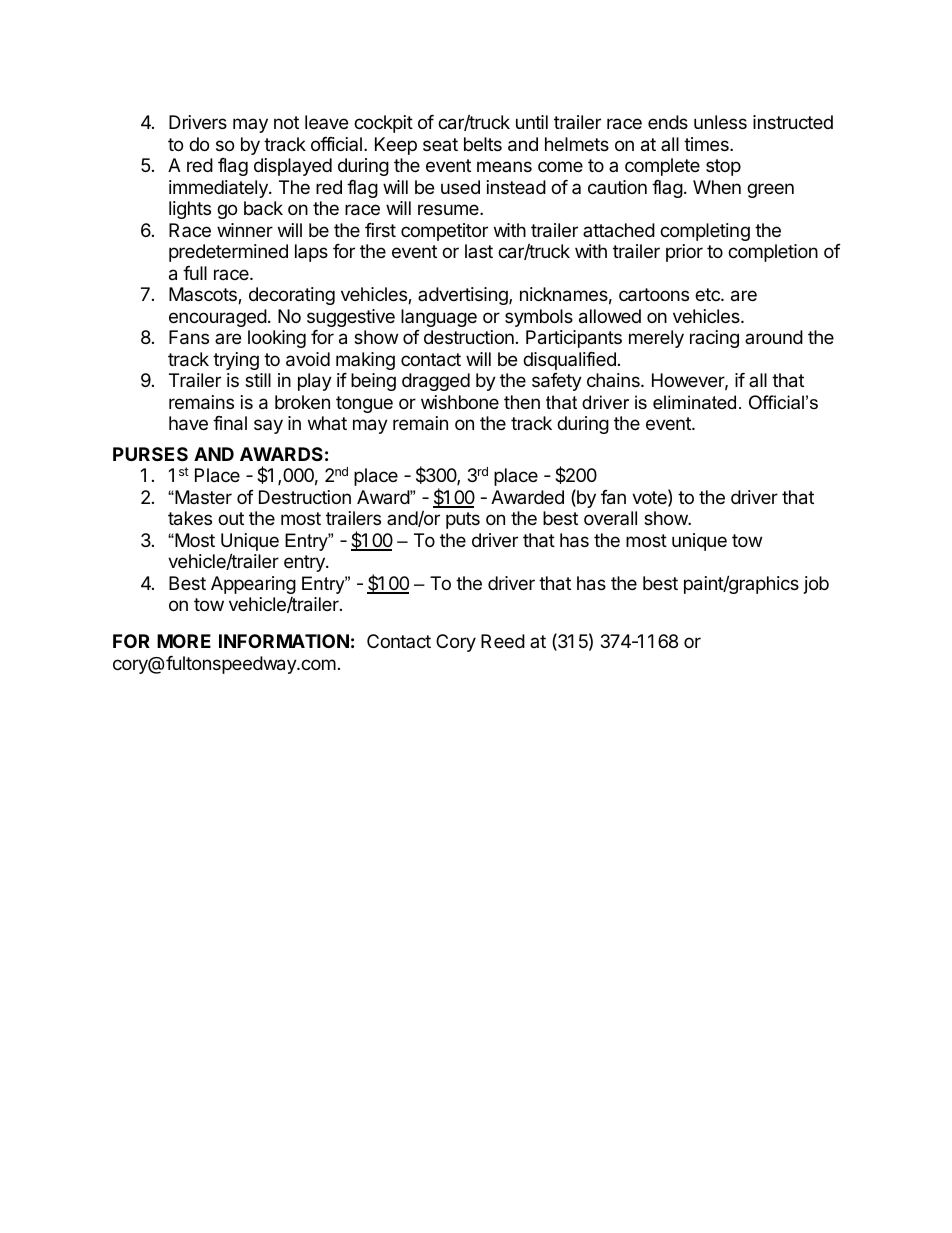  I want to click on puts, so click(463, 520).
